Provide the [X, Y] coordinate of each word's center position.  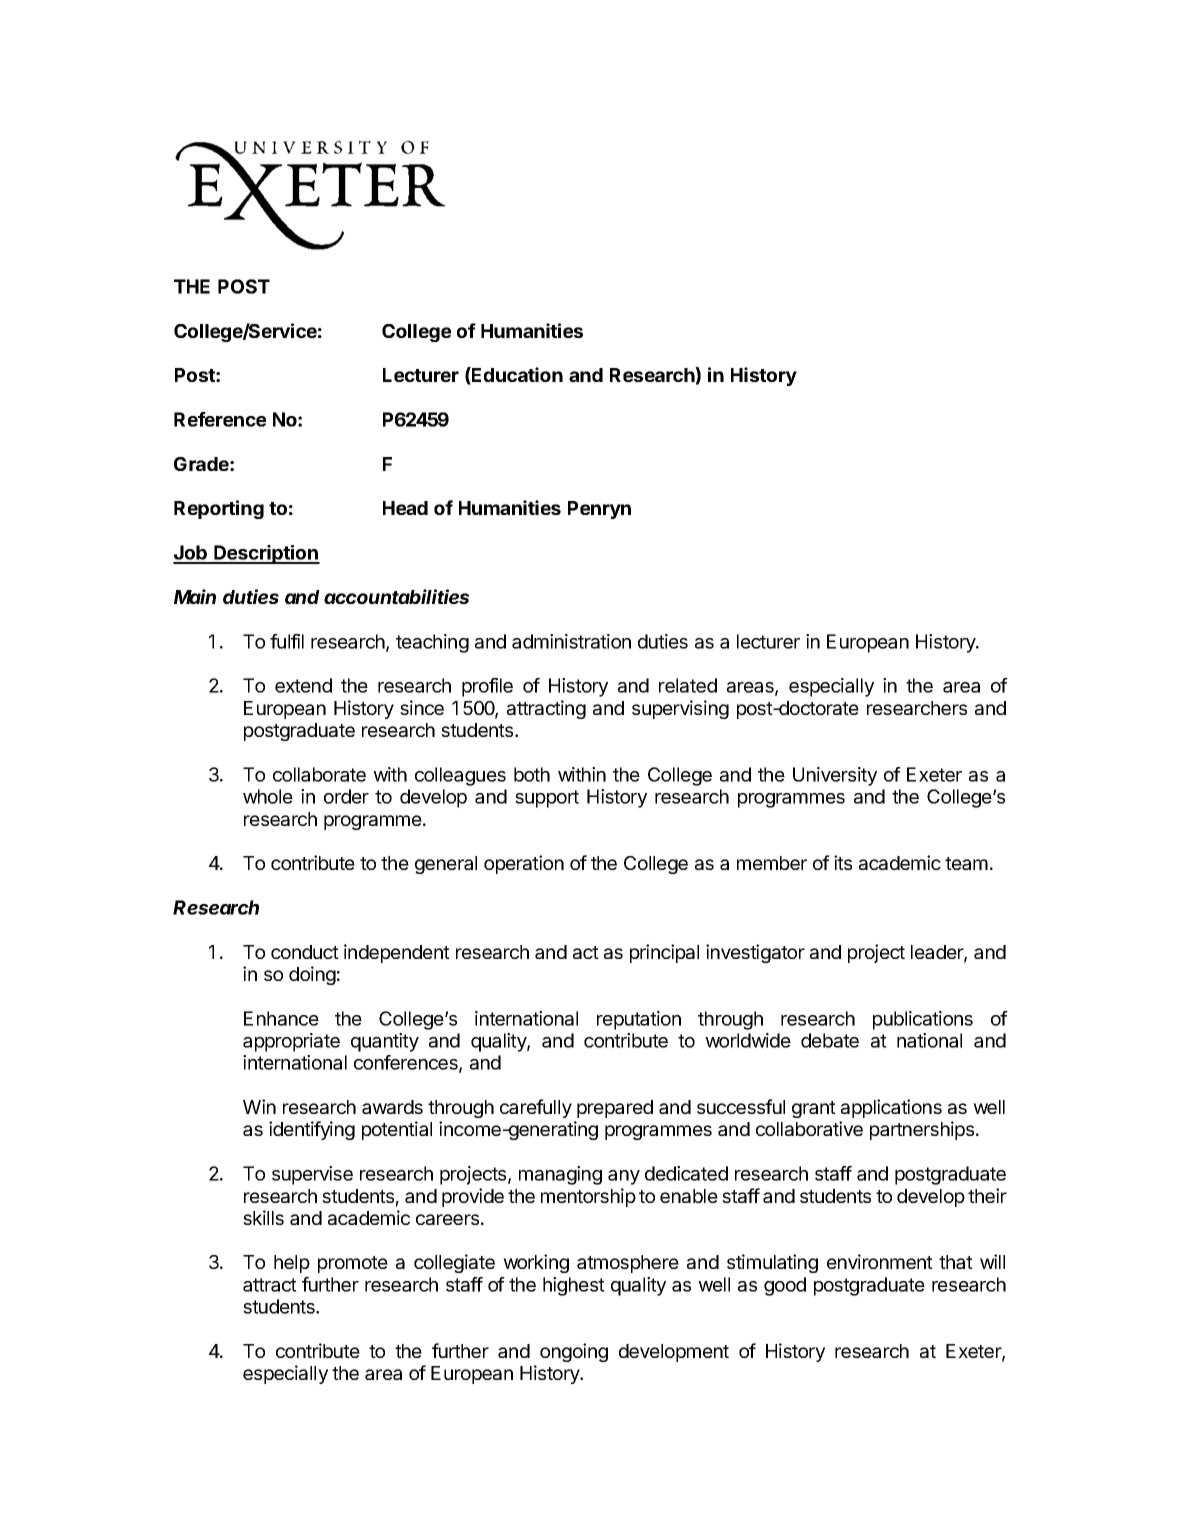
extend [303, 685]
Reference [220, 419]
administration [571, 641]
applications [891, 1108]
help [292, 1264]
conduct [305, 952]
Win [259, 1106]
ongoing [574, 1352]
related [688, 685]
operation [524, 864]
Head [405, 508]
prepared [615, 1109]
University [835, 776]
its [843, 862]
